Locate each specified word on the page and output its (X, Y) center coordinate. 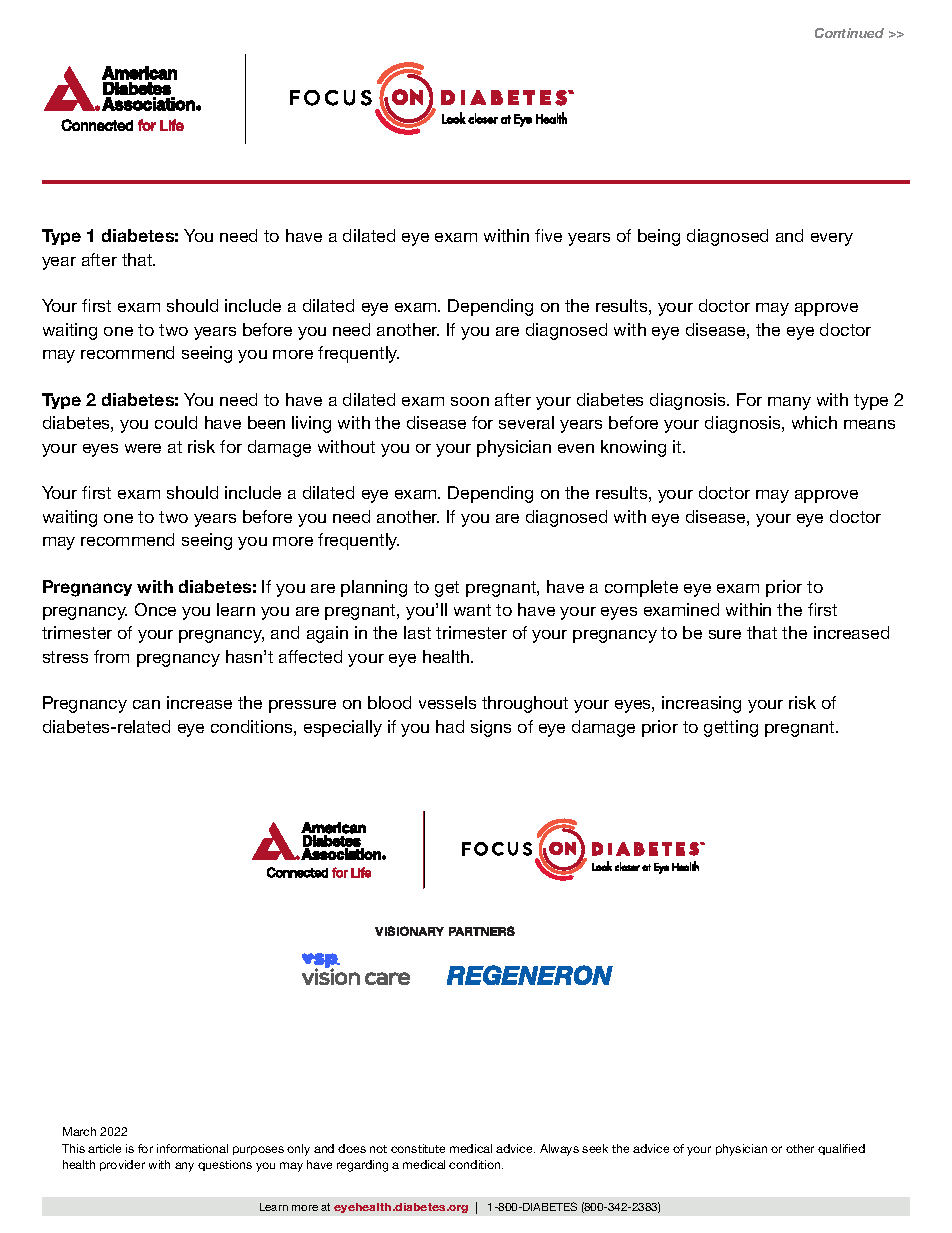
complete (641, 588)
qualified (841, 1149)
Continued (849, 33)
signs (491, 728)
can (146, 704)
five (548, 235)
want (472, 610)
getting (731, 728)
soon (470, 401)
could (176, 422)
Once (155, 609)
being (659, 237)
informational (192, 1148)
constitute (418, 1148)
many (789, 403)
